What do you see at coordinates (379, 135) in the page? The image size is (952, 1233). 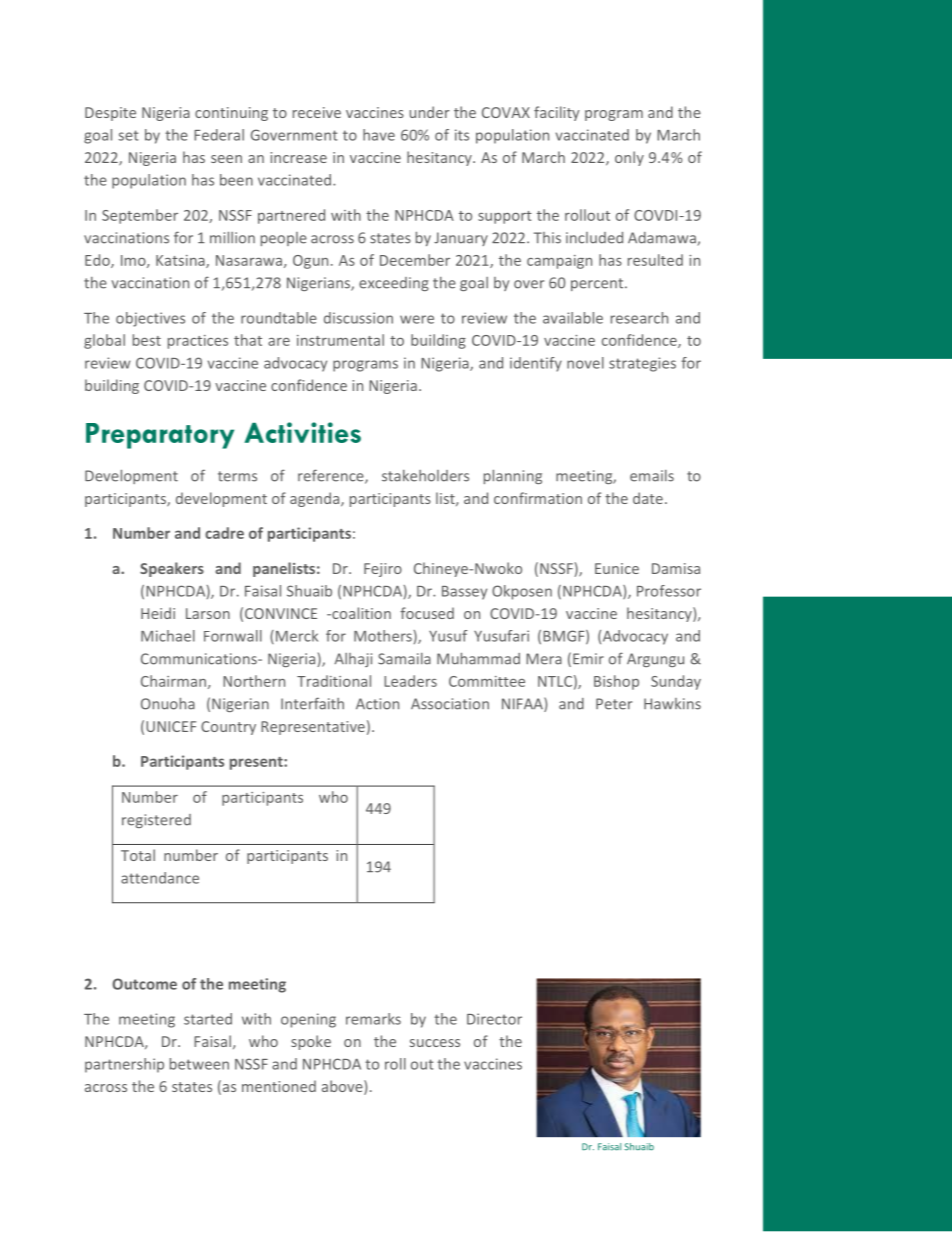 I see `have` at bounding box center [379, 135].
